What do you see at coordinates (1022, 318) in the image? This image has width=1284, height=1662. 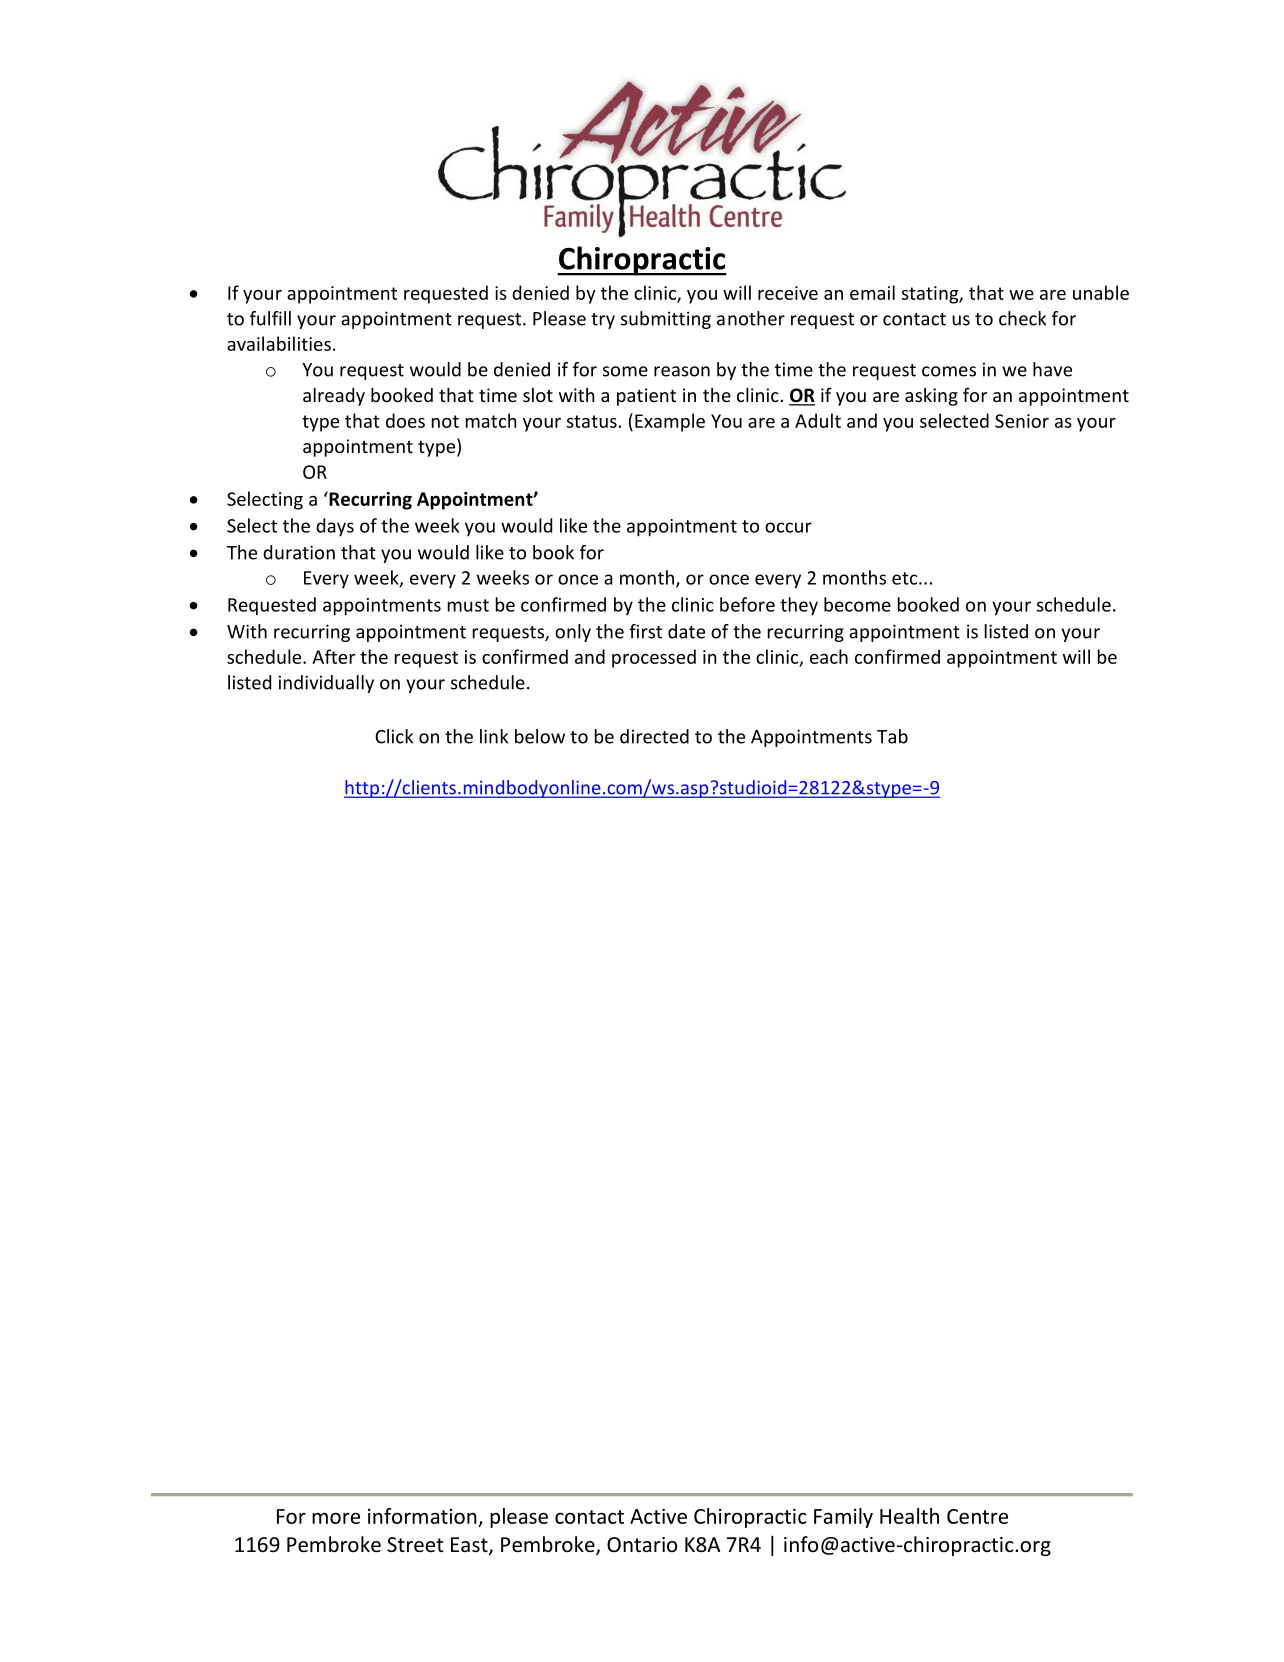 I see `check` at bounding box center [1022, 318].
